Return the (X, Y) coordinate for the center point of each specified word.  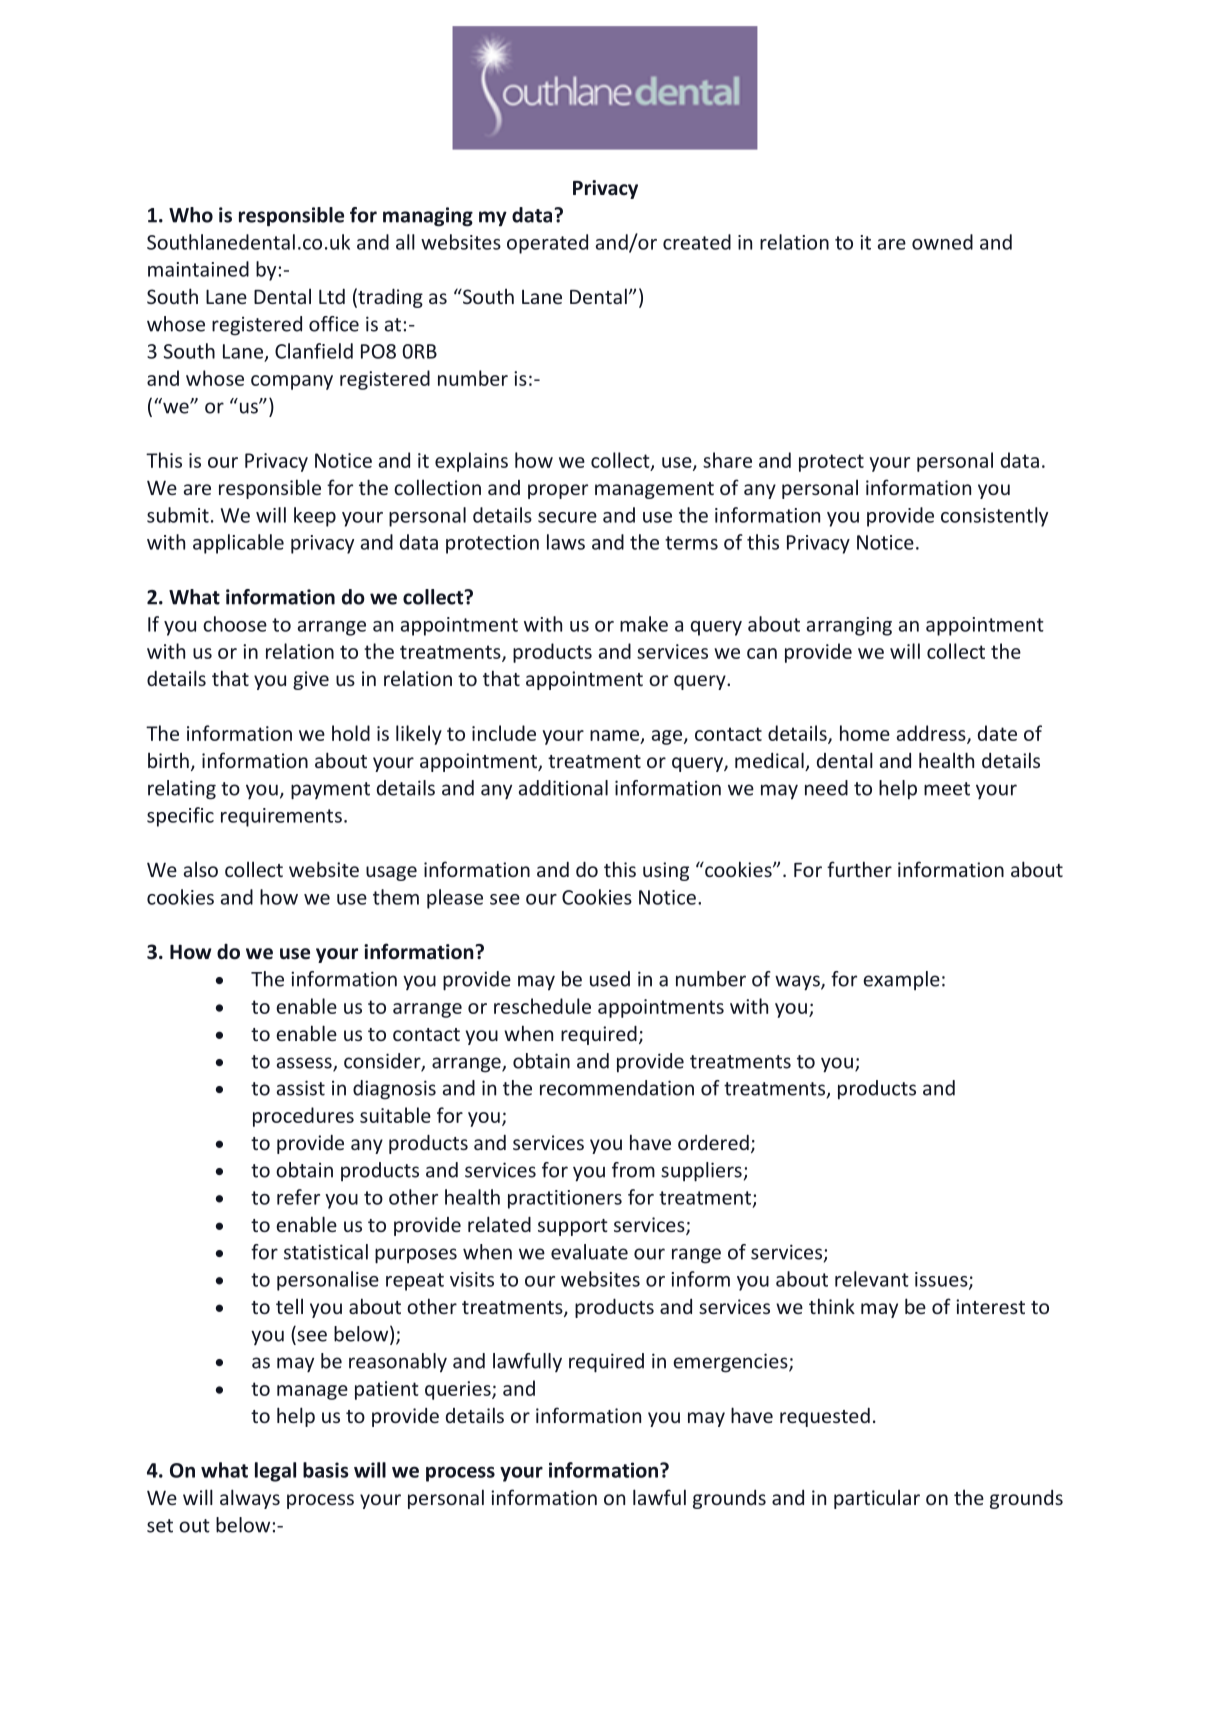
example (901, 980)
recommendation (617, 1088)
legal (275, 1472)
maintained (198, 269)
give (311, 680)
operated (547, 244)
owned (942, 242)
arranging (849, 626)
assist (301, 1088)
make (644, 624)
